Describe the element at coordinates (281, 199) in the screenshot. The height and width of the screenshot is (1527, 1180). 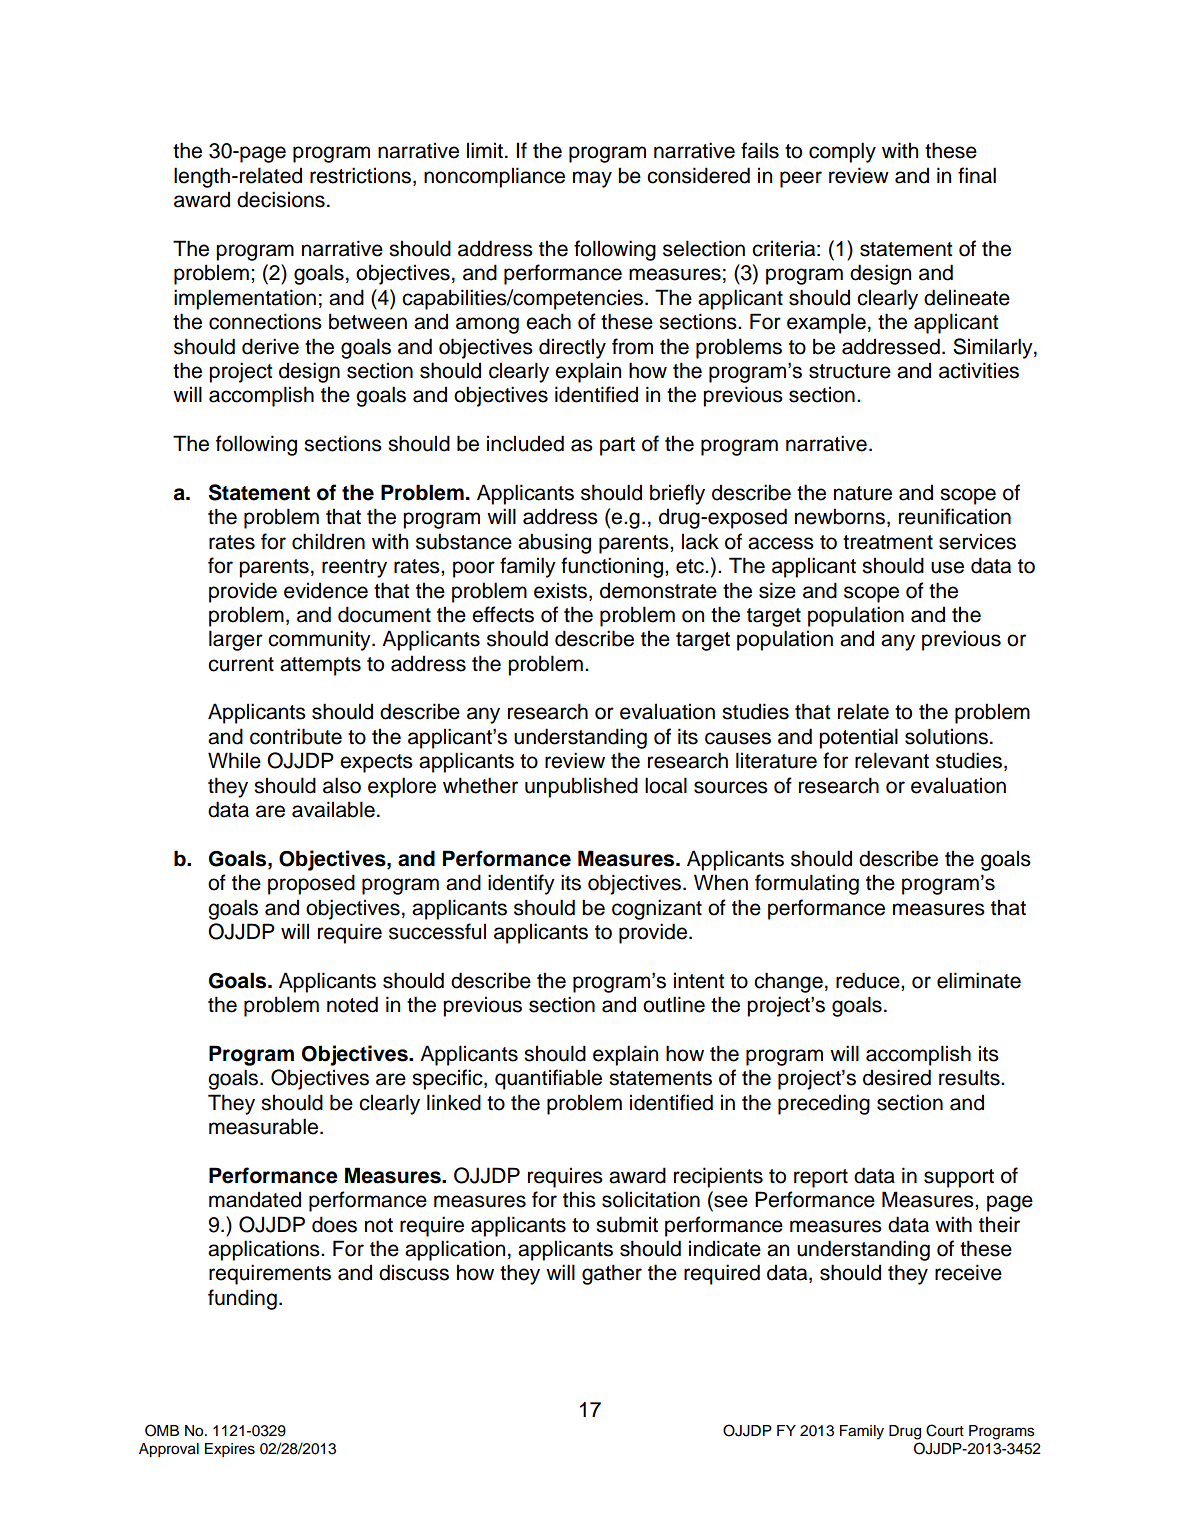
I see `decisions` at that location.
